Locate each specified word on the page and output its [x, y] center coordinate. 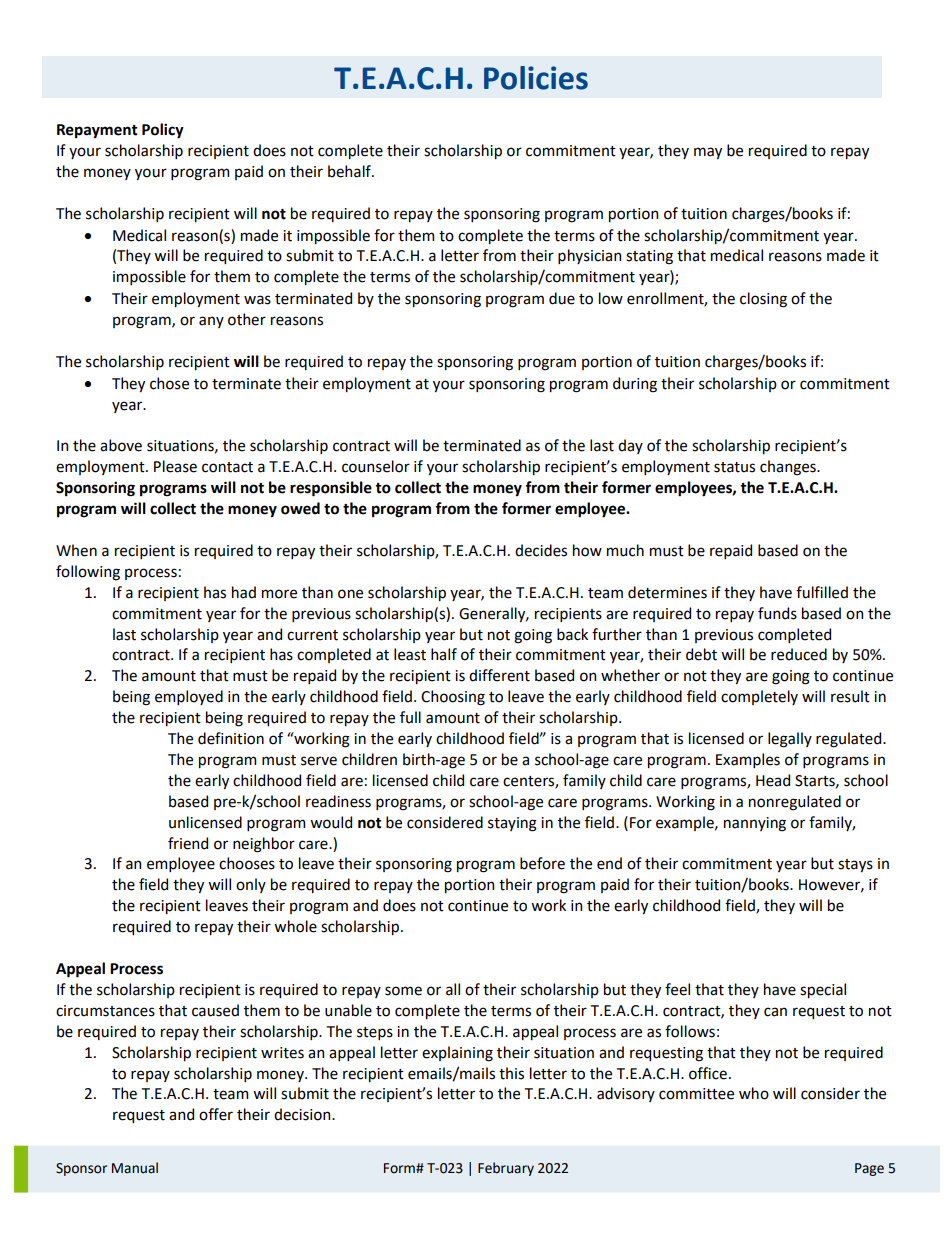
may [708, 153]
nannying [755, 824]
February [506, 1169]
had [244, 592]
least [410, 654]
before [542, 863]
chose [169, 383]
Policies [536, 78]
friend [188, 843]
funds [777, 613]
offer [216, 1114]
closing [763, 300]
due [562, 298]
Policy [163, 131]
